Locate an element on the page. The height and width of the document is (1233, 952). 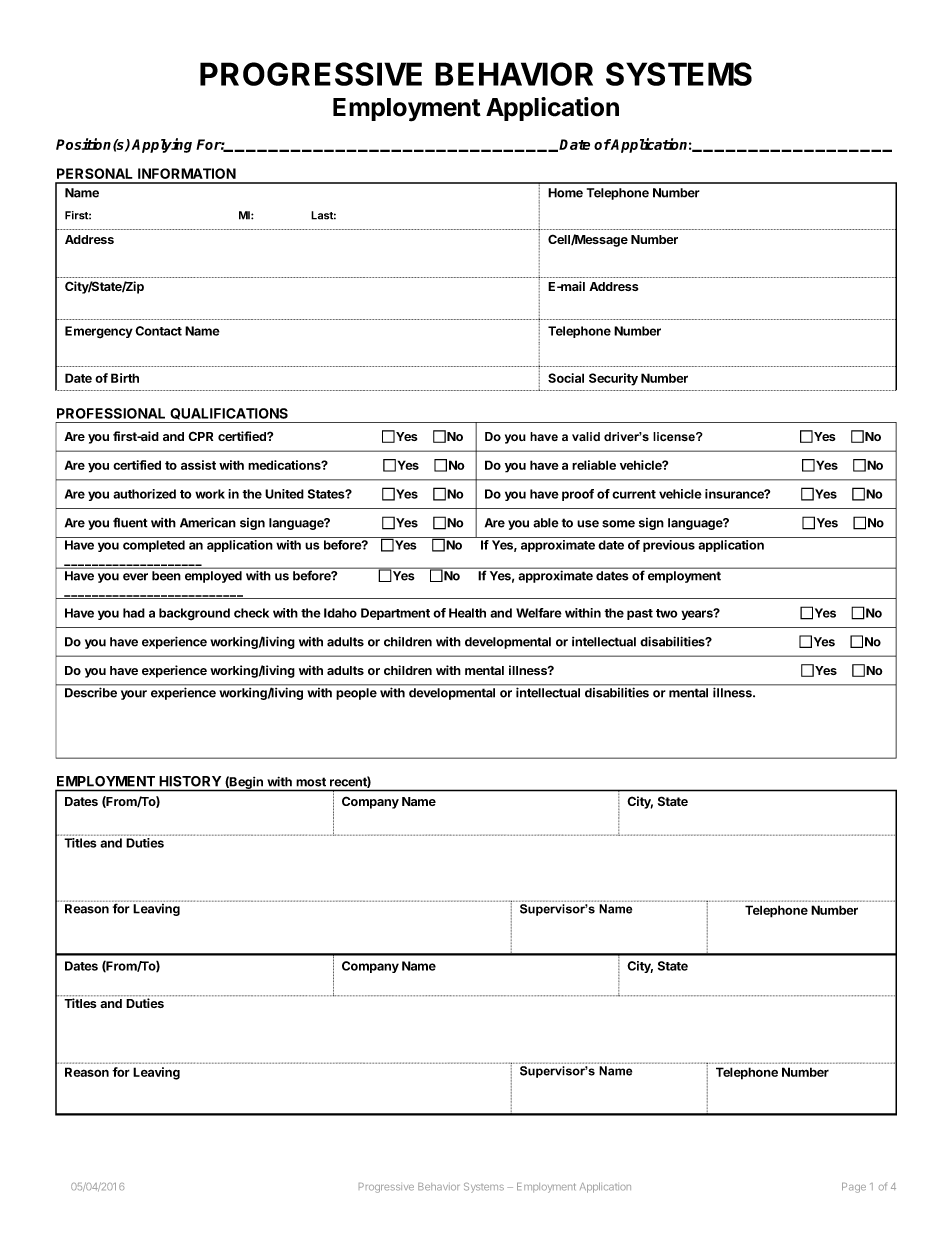
your is located at coordinates (134, 695).
